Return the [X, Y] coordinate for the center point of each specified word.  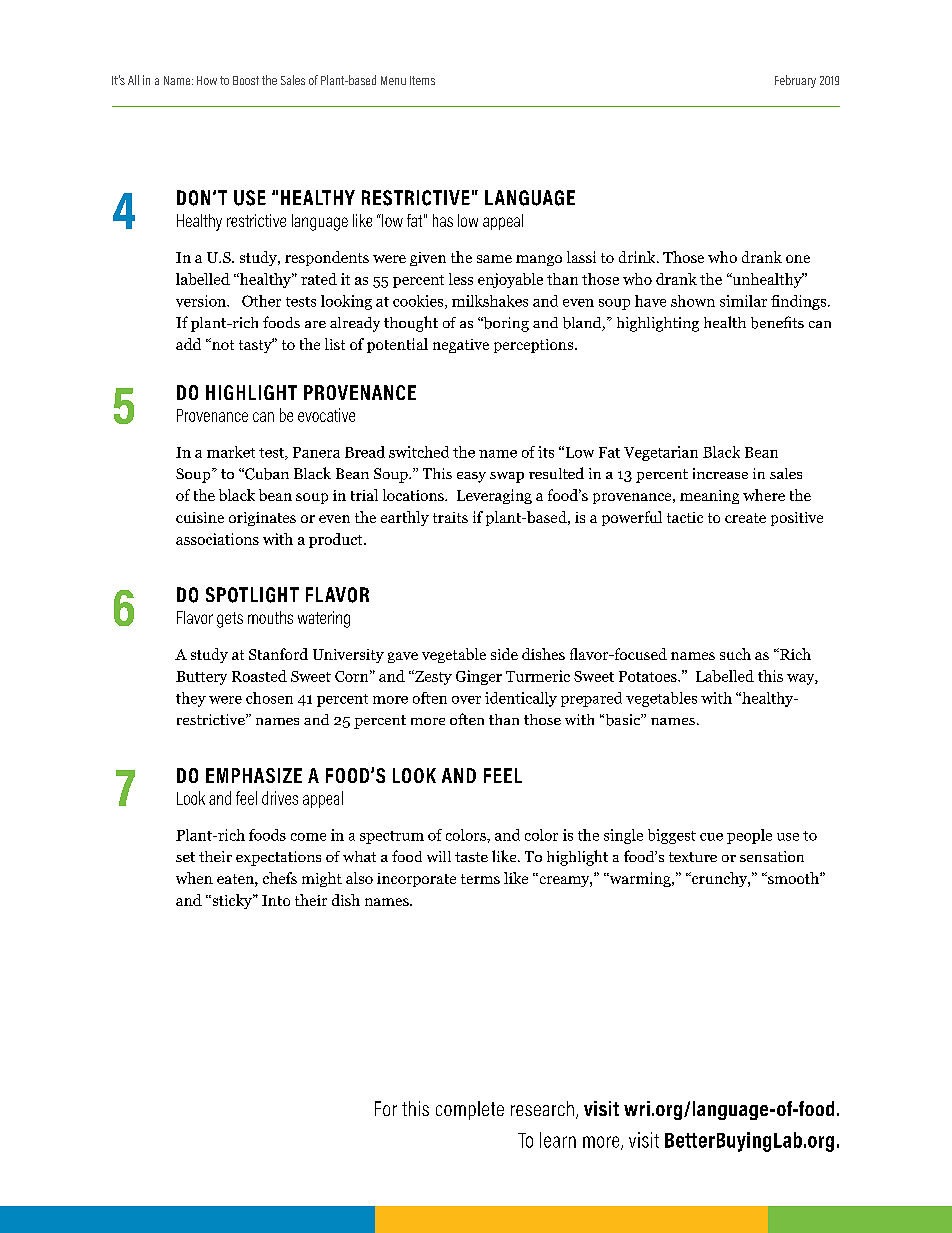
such [735, 654]
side [504, 654]
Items [422, 80]
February [795, 81]
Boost [246, 80]
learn [558, 1140]
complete [470, 1110]
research [542, 1108]
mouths [270, 617]
